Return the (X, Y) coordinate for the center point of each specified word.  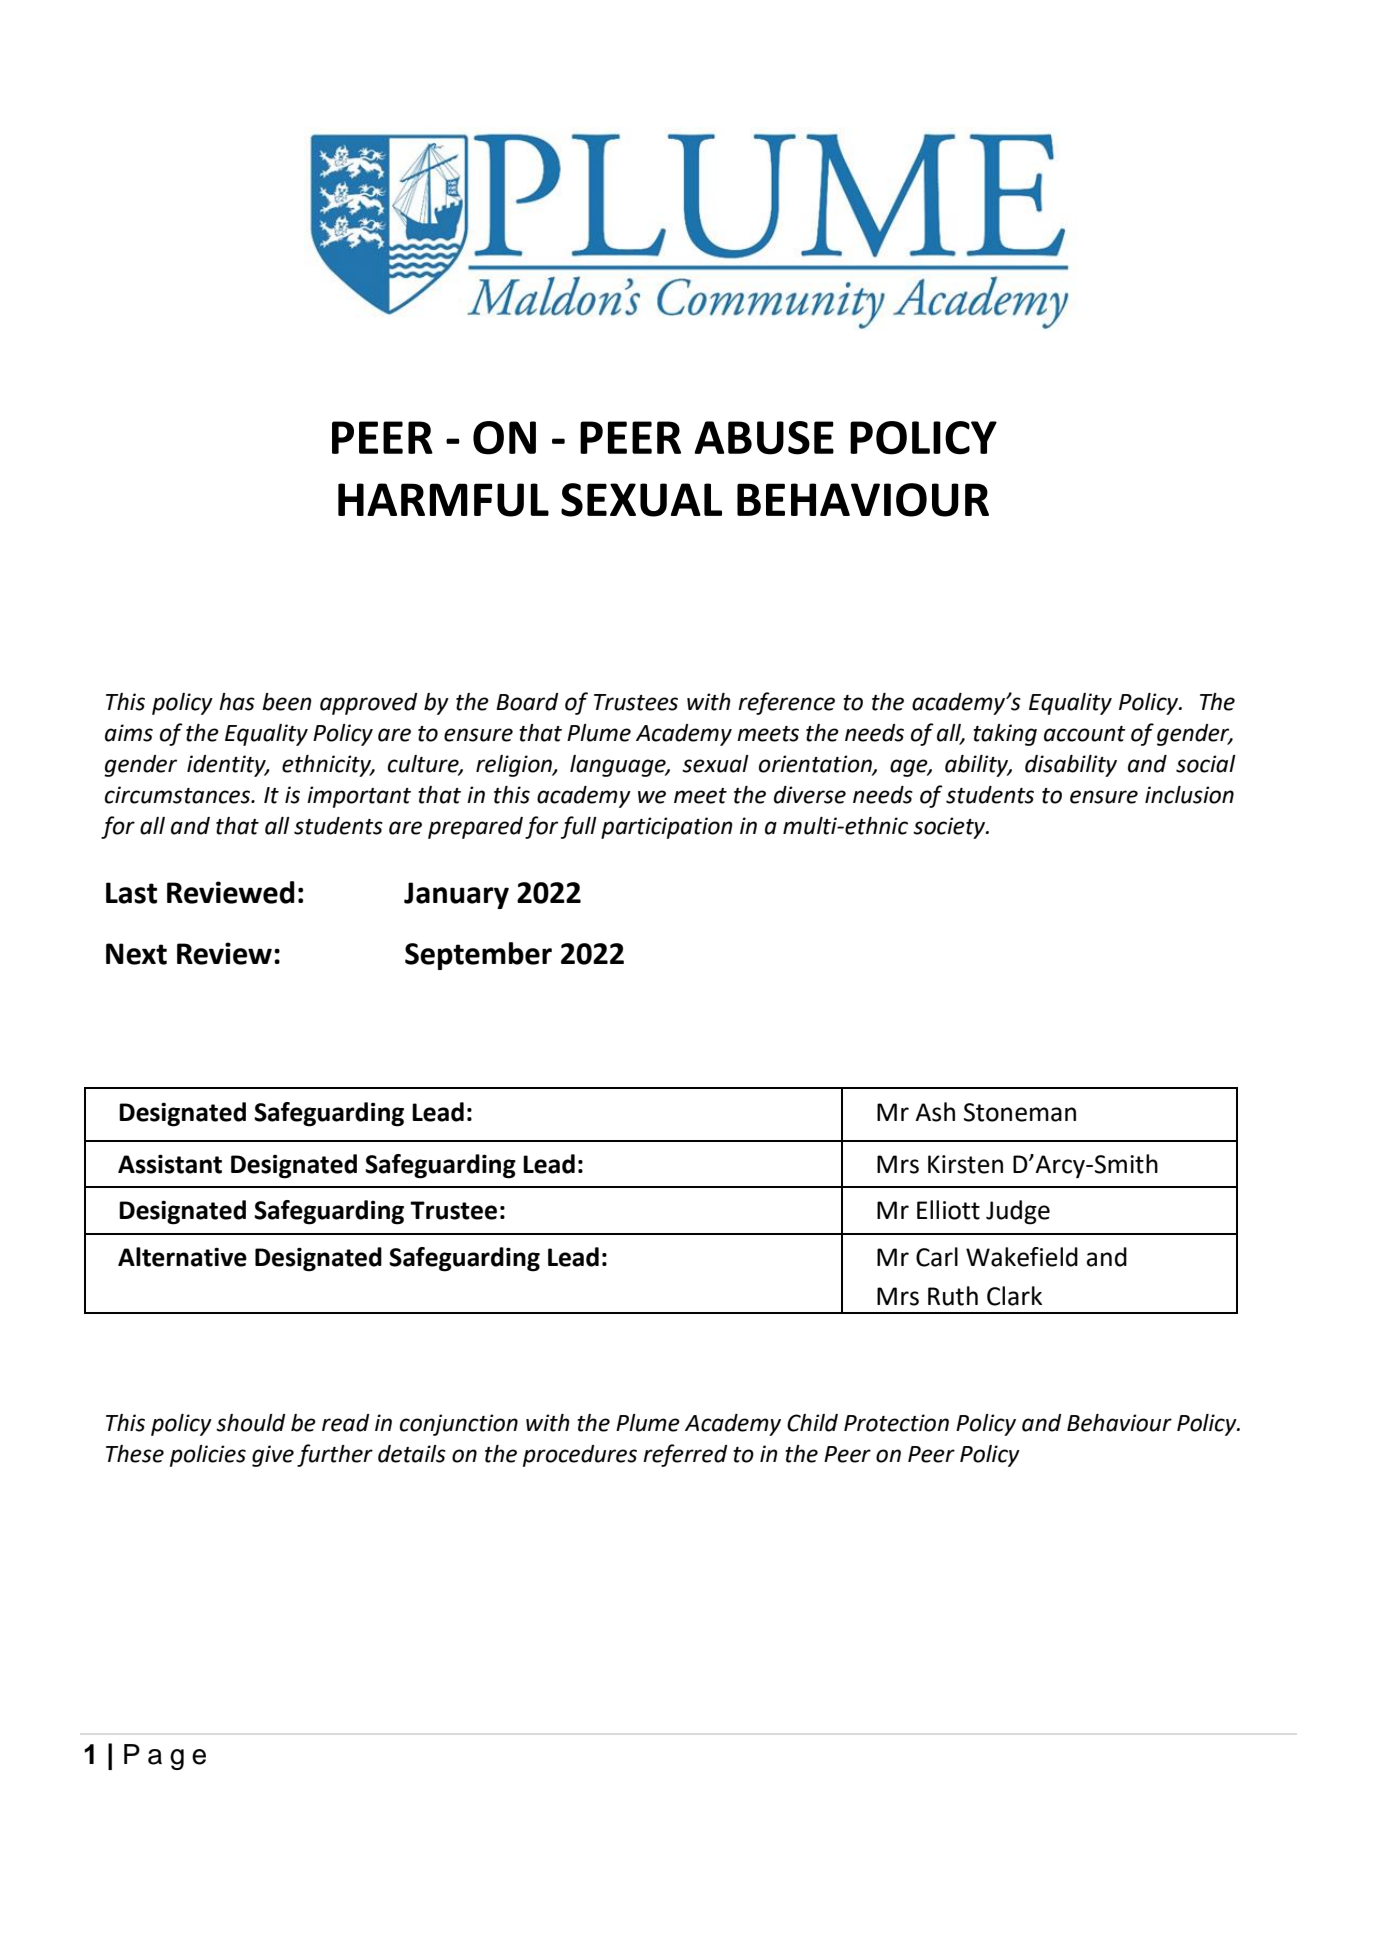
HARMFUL (443, 500)
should (250, 1423)
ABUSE (764, 438)
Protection (896, 1423)
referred (685, 1455)
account (1085, 734)
